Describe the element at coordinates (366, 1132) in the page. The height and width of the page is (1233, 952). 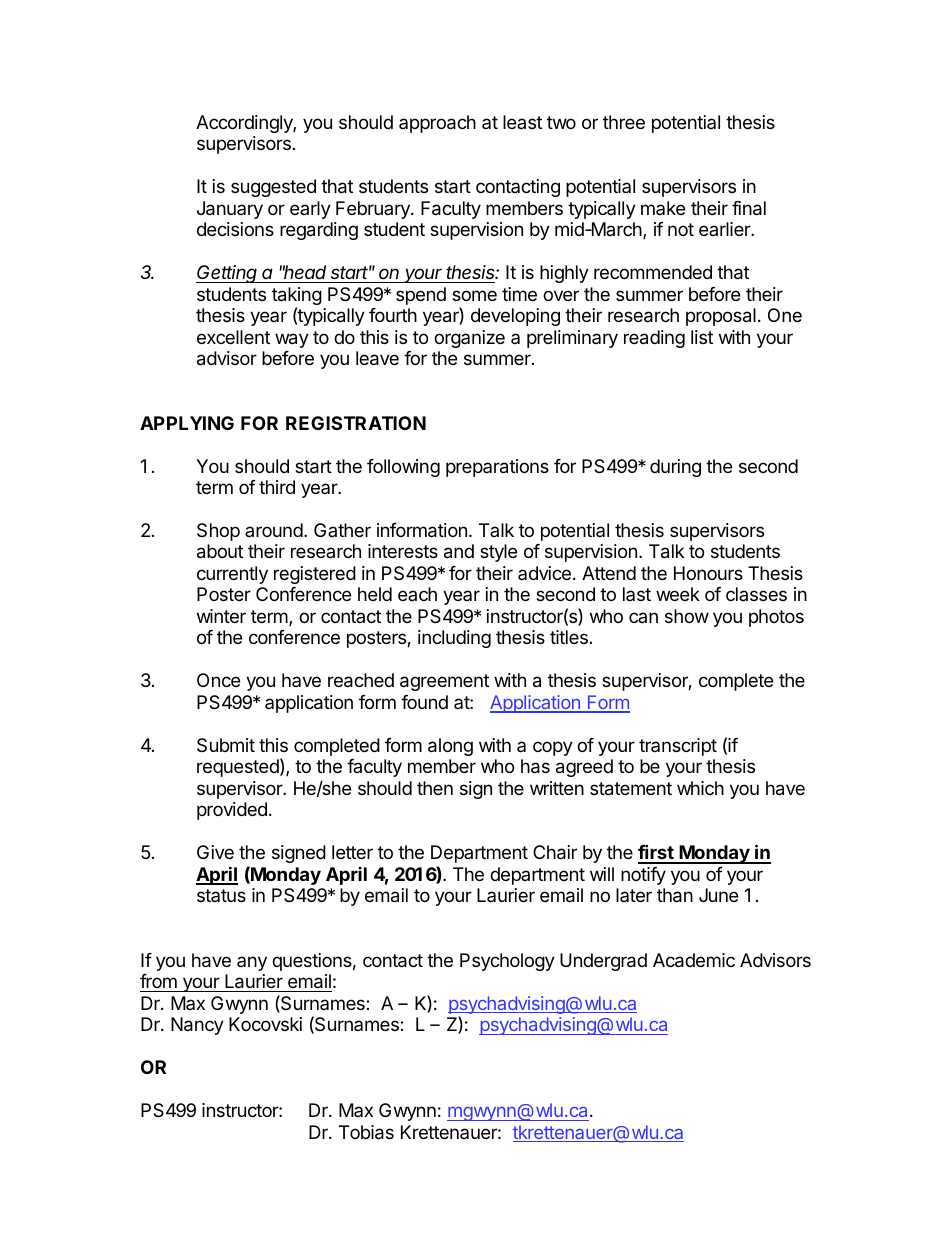
I see `Tobias` at that location.
